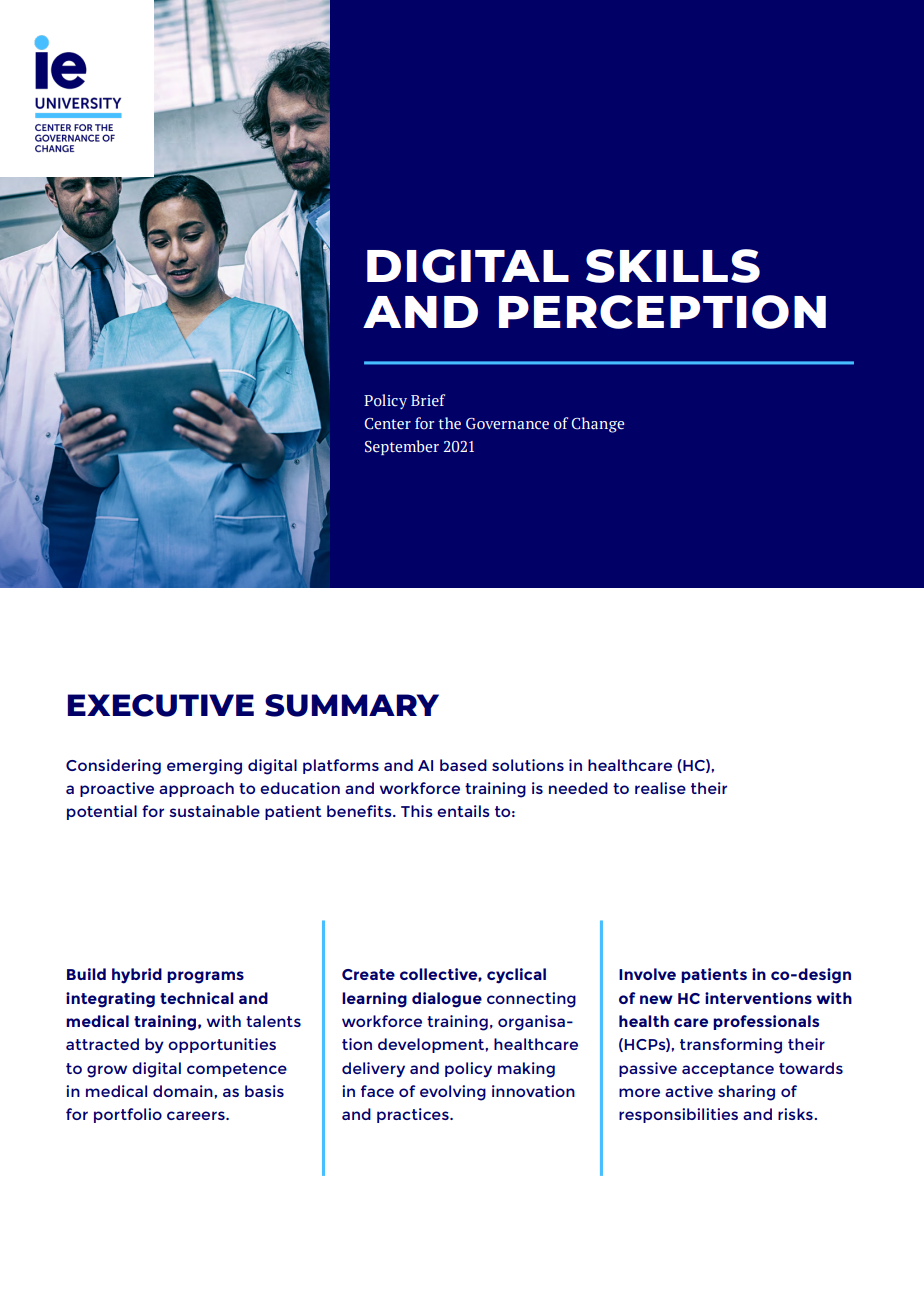  Describe the element at coordinates (453, 1093) in the screenshot. I see `evolving` at that location.
